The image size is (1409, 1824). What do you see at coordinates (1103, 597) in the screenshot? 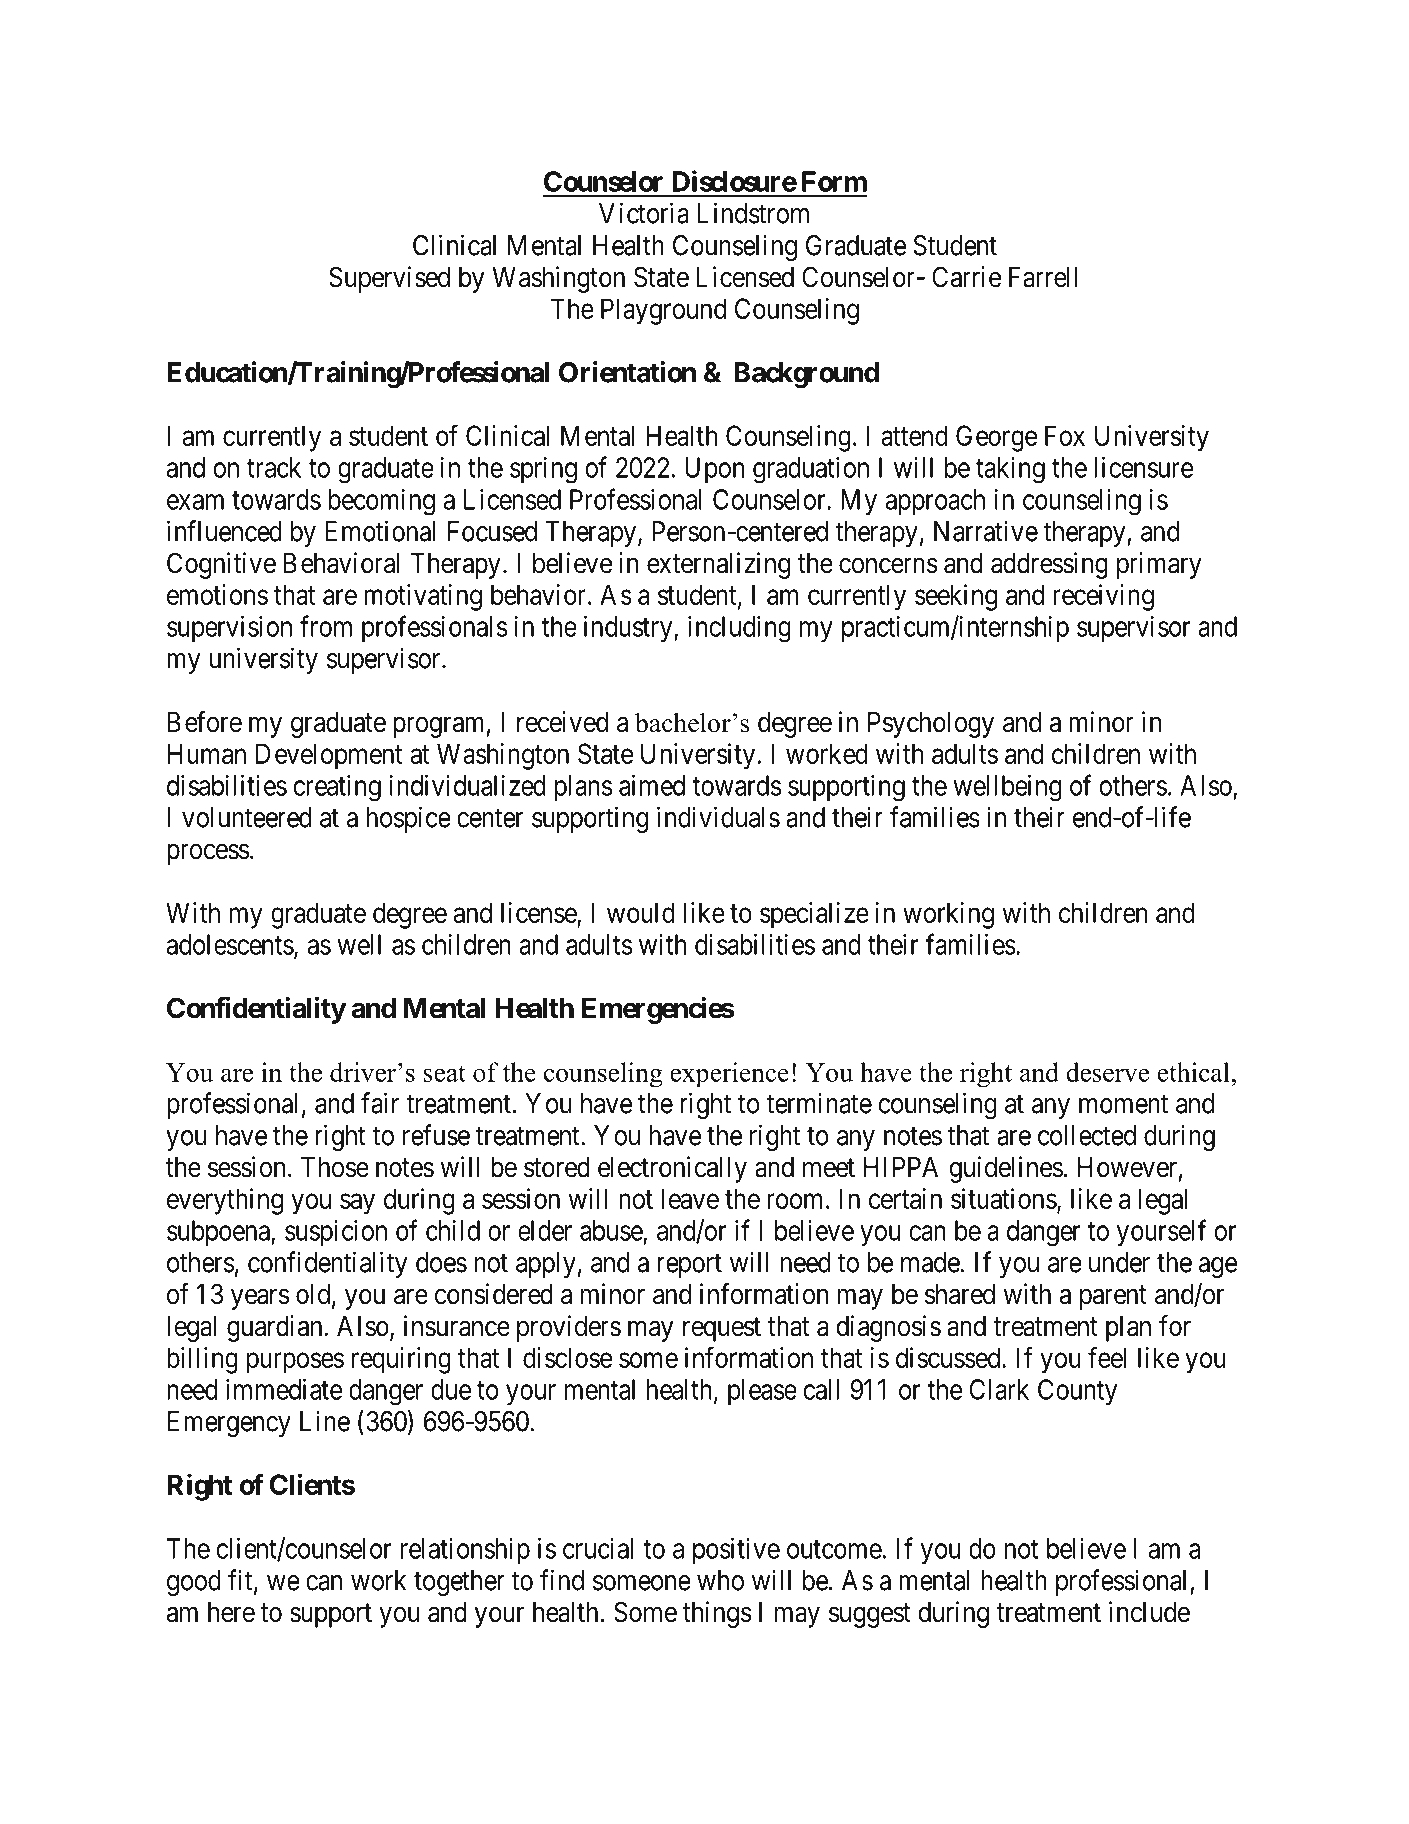
I see `receiving` at bounding box center [1103, 597].
